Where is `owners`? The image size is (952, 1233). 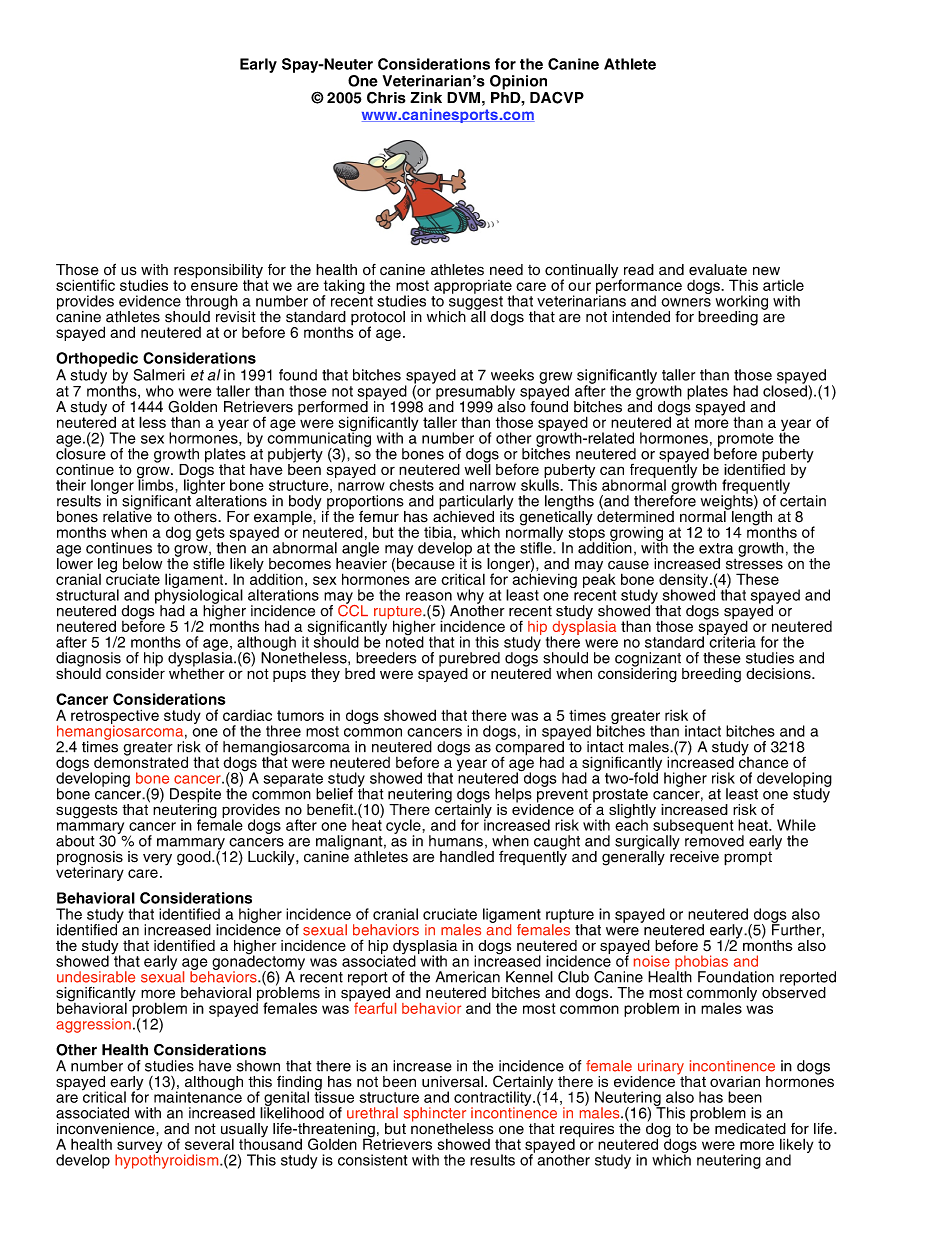
owners is located at coordinates (686, 302).
